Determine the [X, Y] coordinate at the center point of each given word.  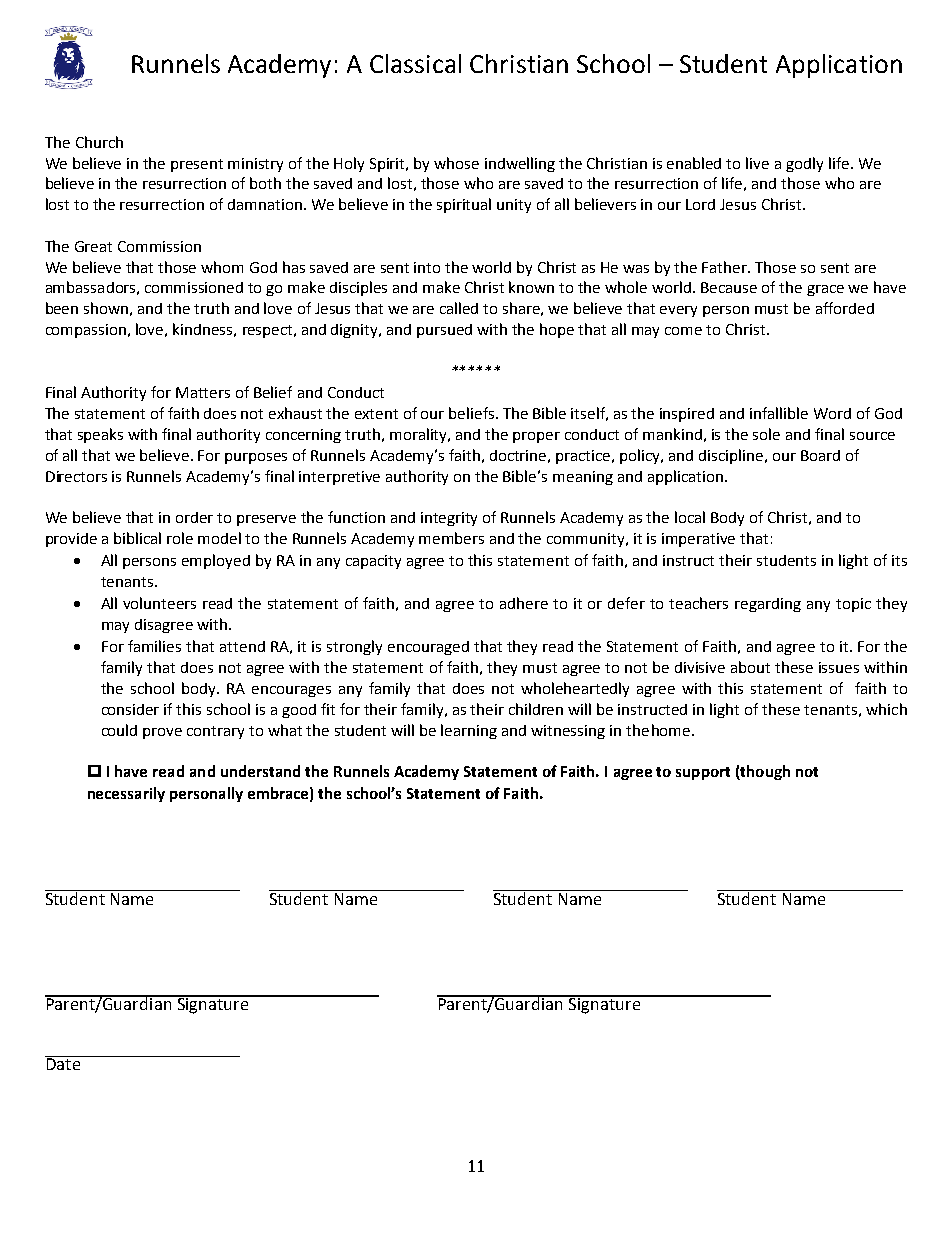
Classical [415, 63]
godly [804, 164]
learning [469, 731]
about [750, 667]
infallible [779, 413]
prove [162, 733]
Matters [203, 392]
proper [536, 437]
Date [64, 1063]
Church [99, 142]
